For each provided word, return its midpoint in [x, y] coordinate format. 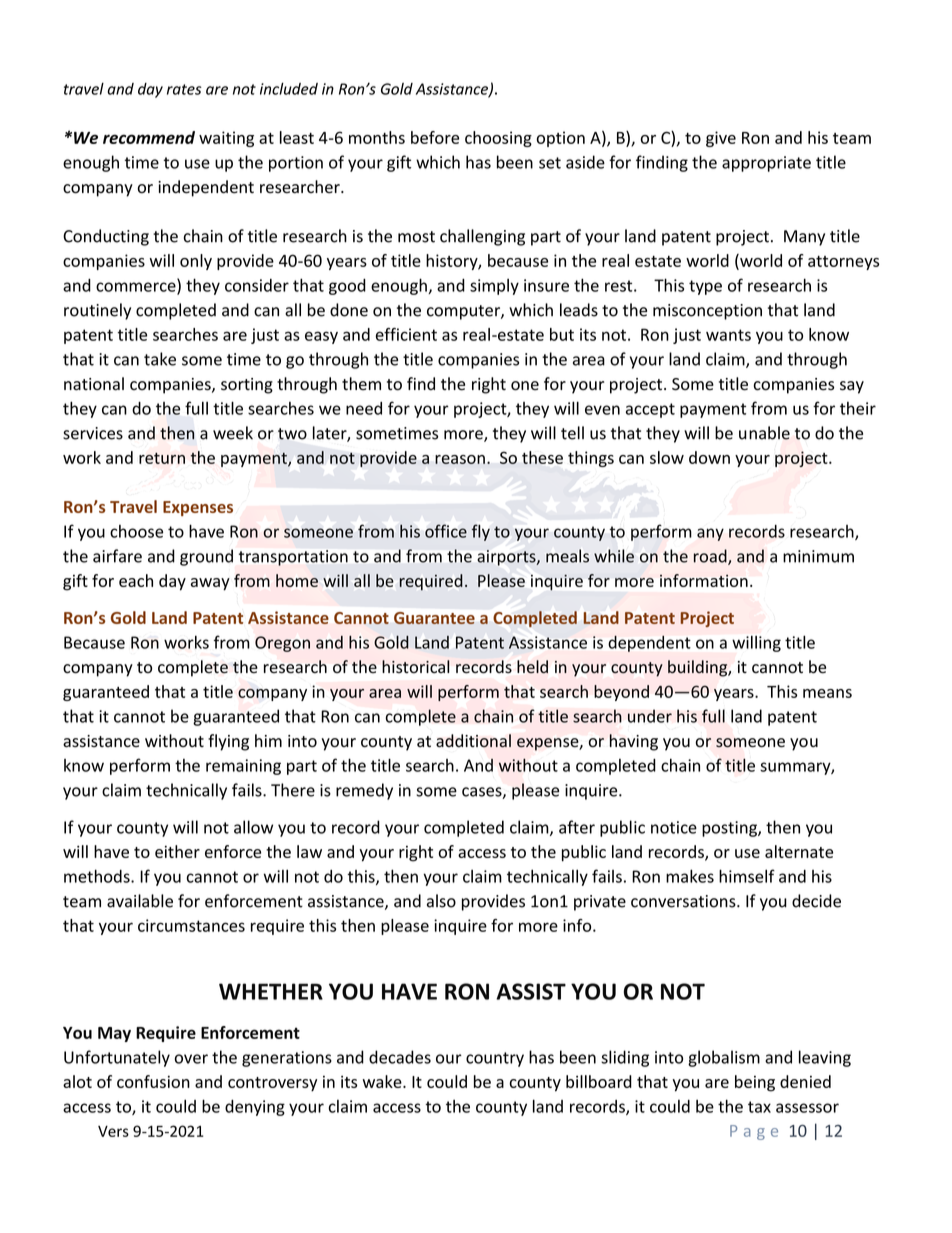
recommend [149, 137]
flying [228, 742]
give [721, 139]
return [162, 458]
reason [460, 459]
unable [764, 433]
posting [730, 829]
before [435, 137]
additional [473, 741]
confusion [153, 1081]
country [495, 1059]
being [755, 1083]
